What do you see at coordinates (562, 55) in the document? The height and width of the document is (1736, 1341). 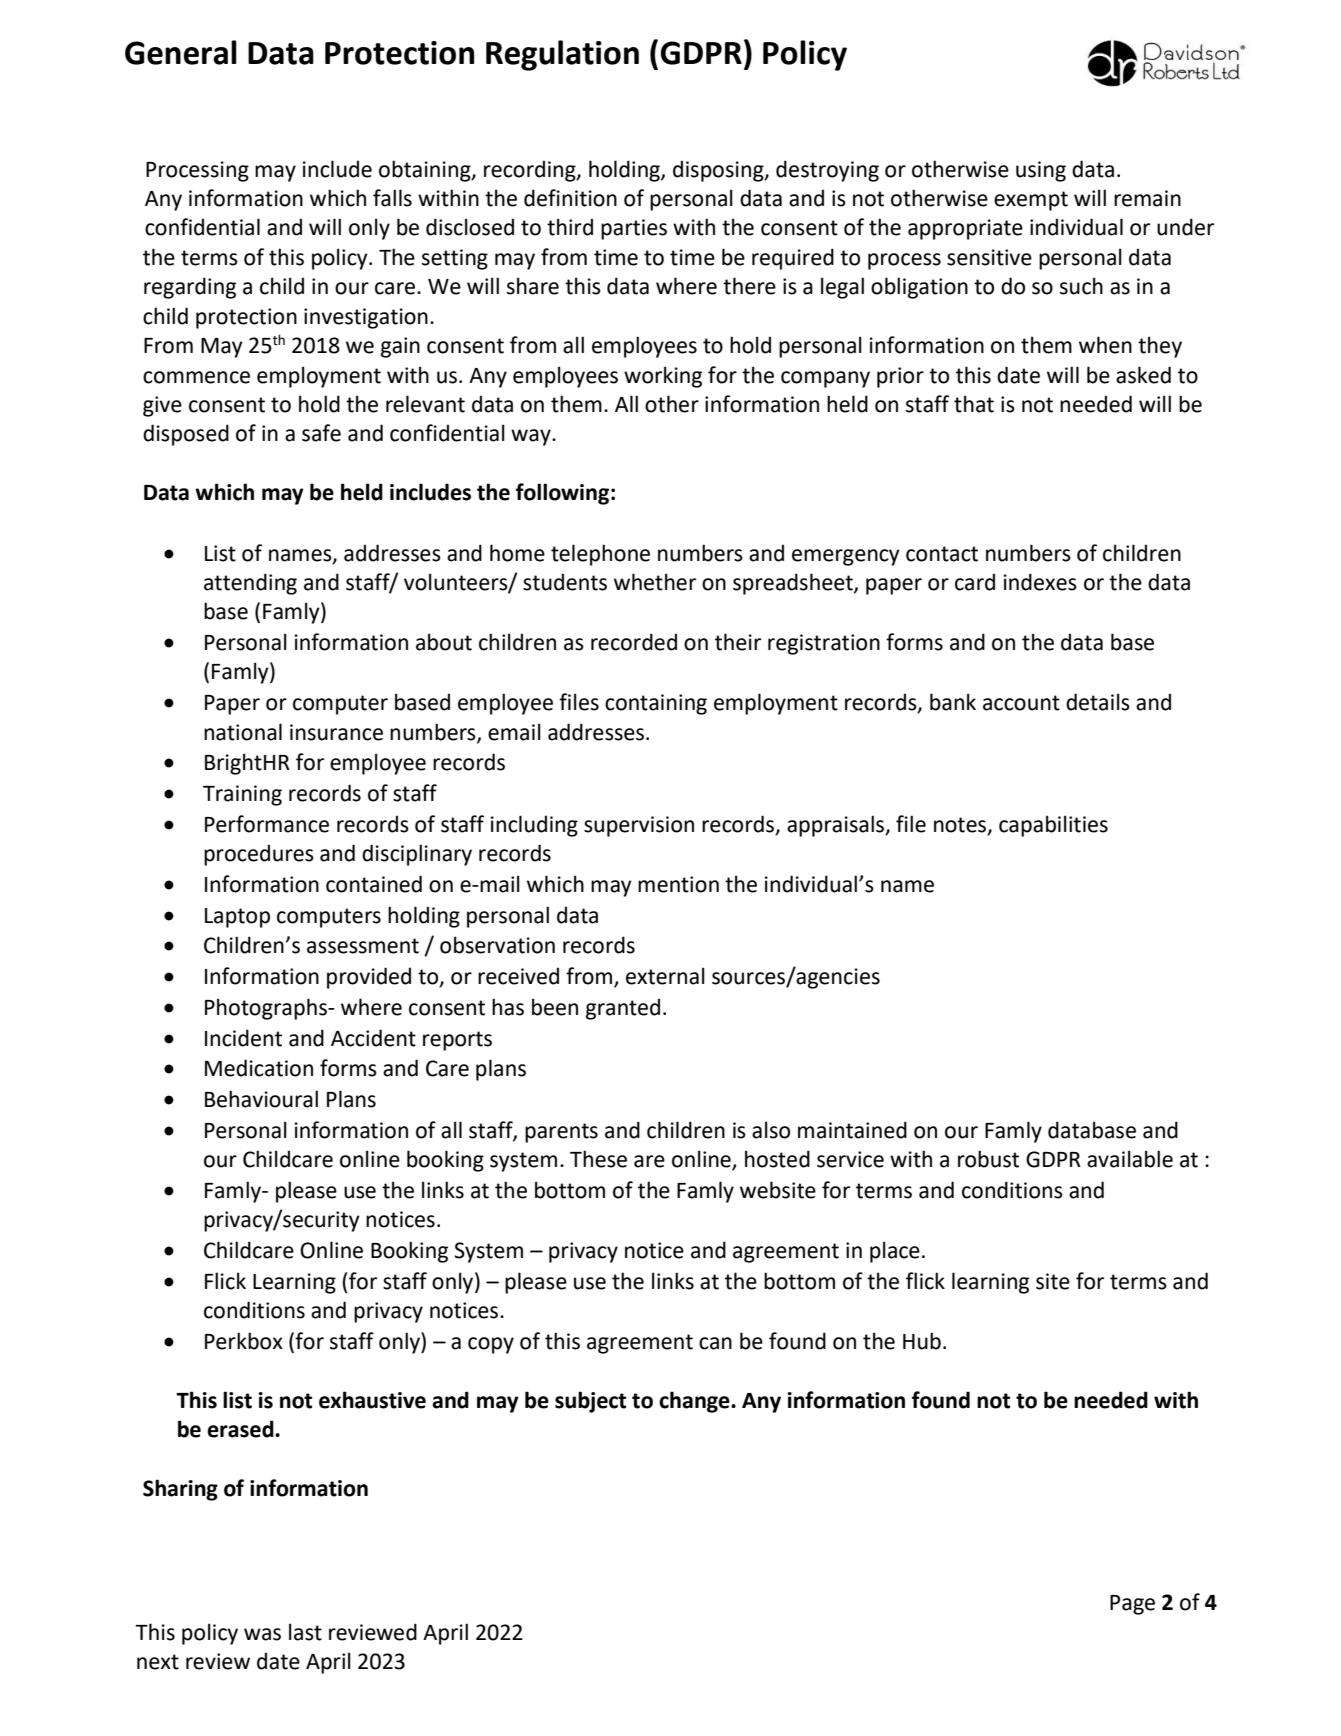 I see `Regulation` at bounding box center [562, 55].
